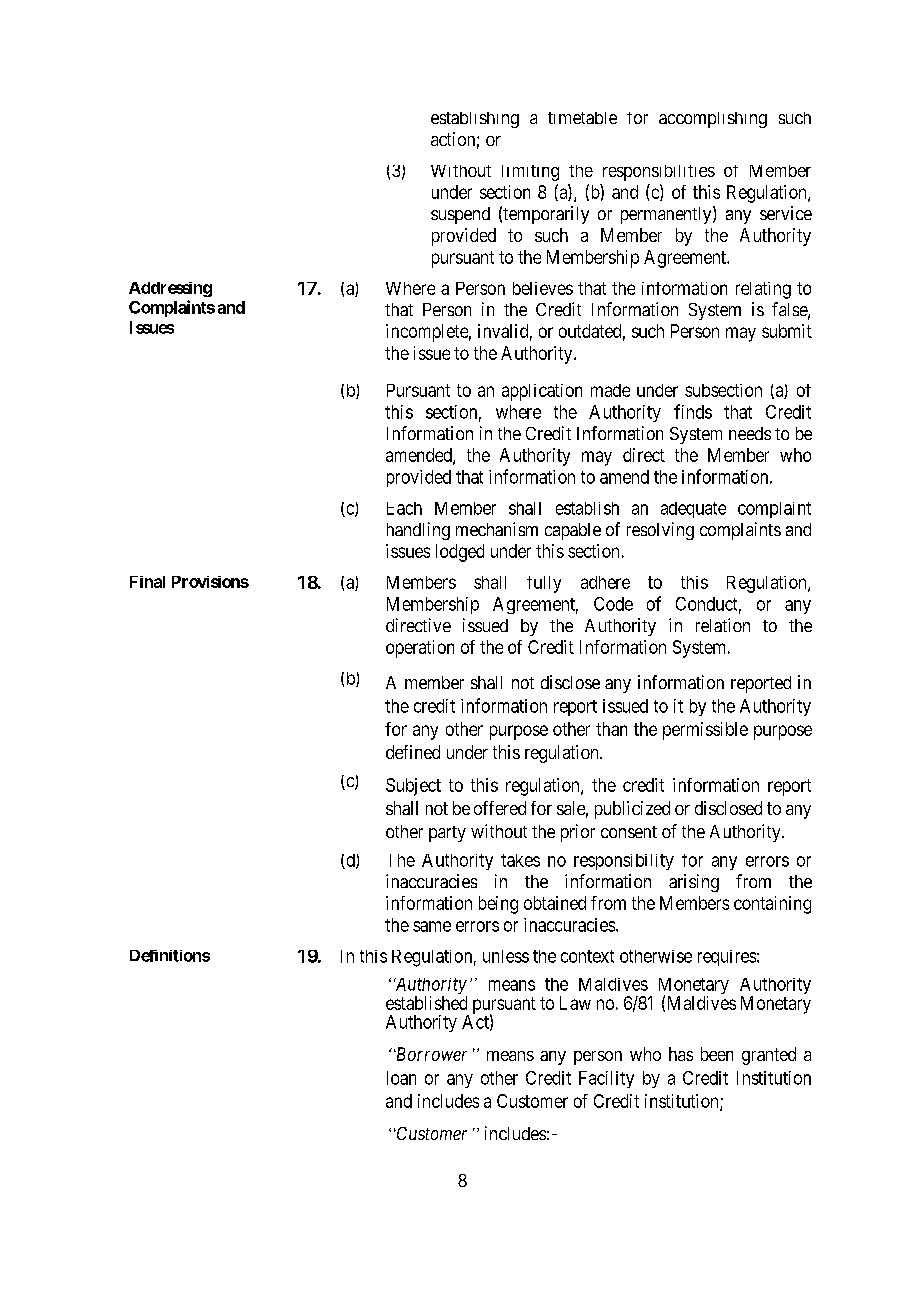 This image has height=1307, width=924. I want to click on Addressing, so click(170, 289).
